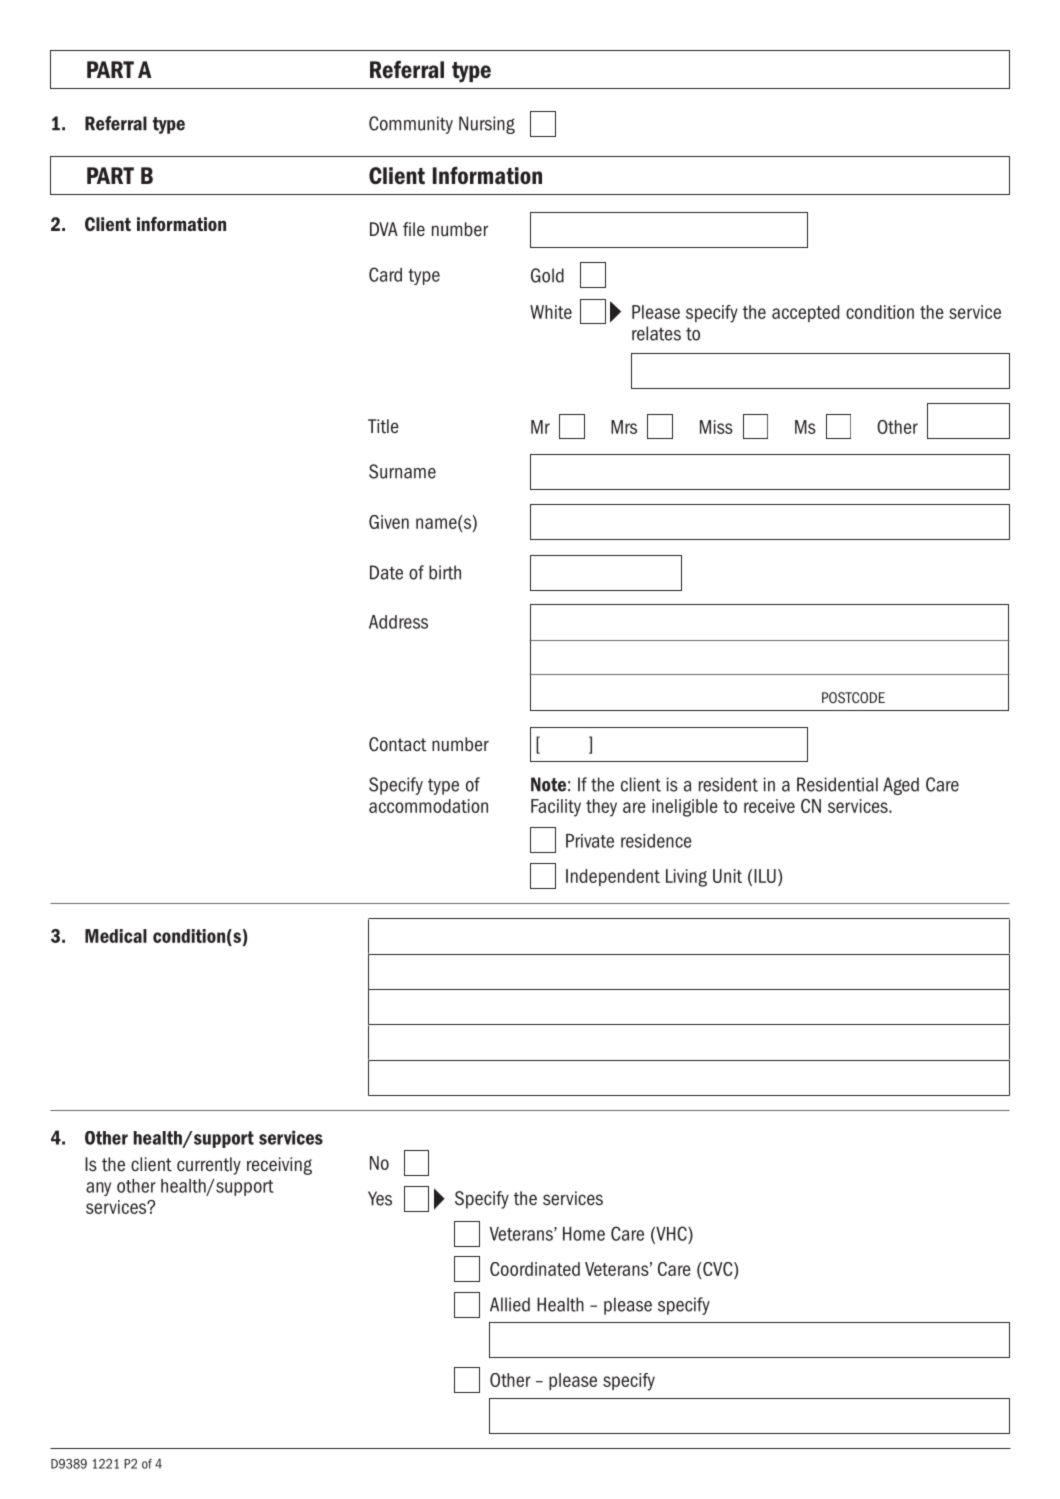 The width and height of the screenshot is (1060, 1499). What do you see at coordinates (445, 572) in the screenshot?
I see `birth` at bounding box center [445, 572].
